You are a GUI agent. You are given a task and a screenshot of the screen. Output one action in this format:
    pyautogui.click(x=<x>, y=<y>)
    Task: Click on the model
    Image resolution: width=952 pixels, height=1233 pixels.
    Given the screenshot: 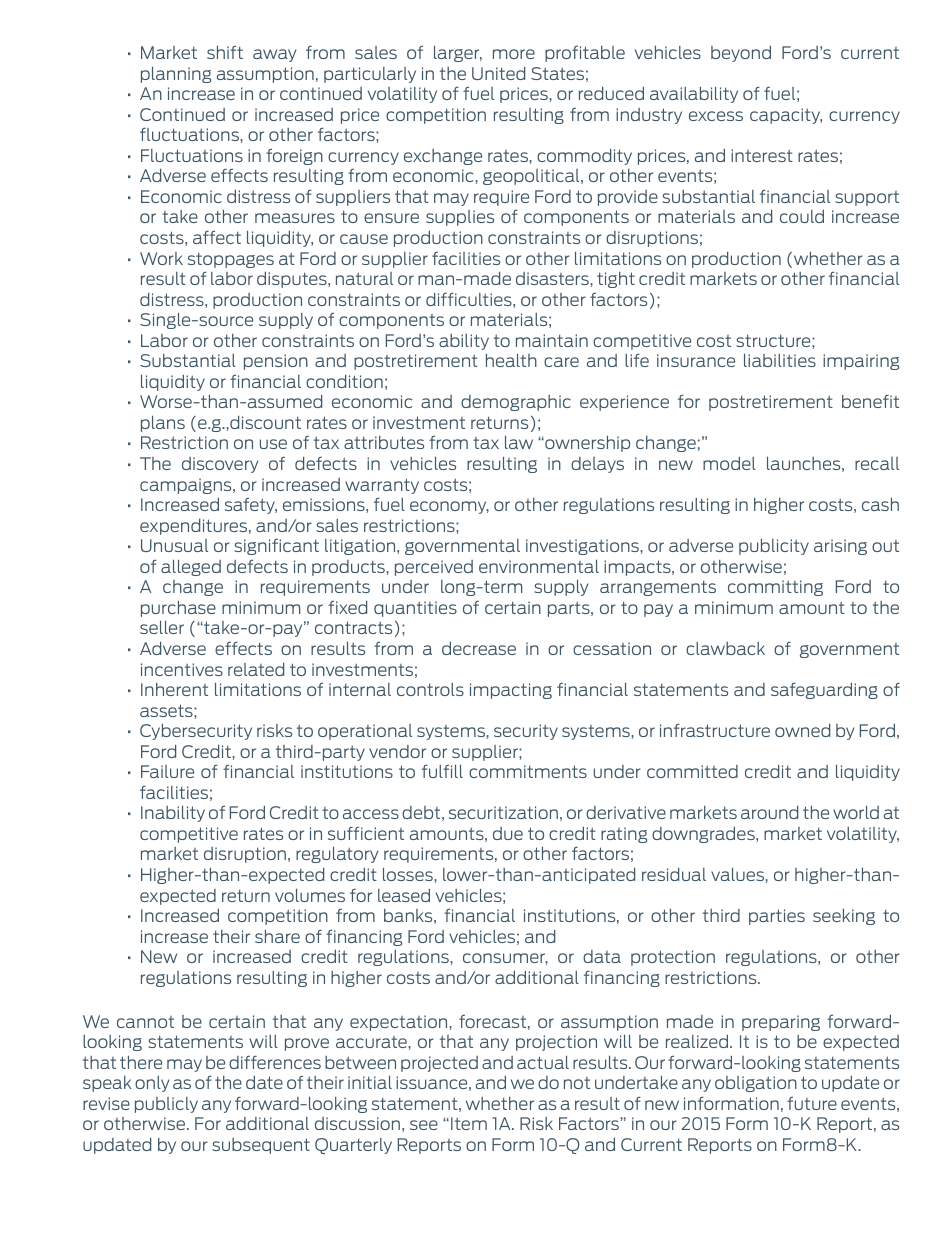 What is the action you would take?
    pyautogui.click(x=729, y=463)
